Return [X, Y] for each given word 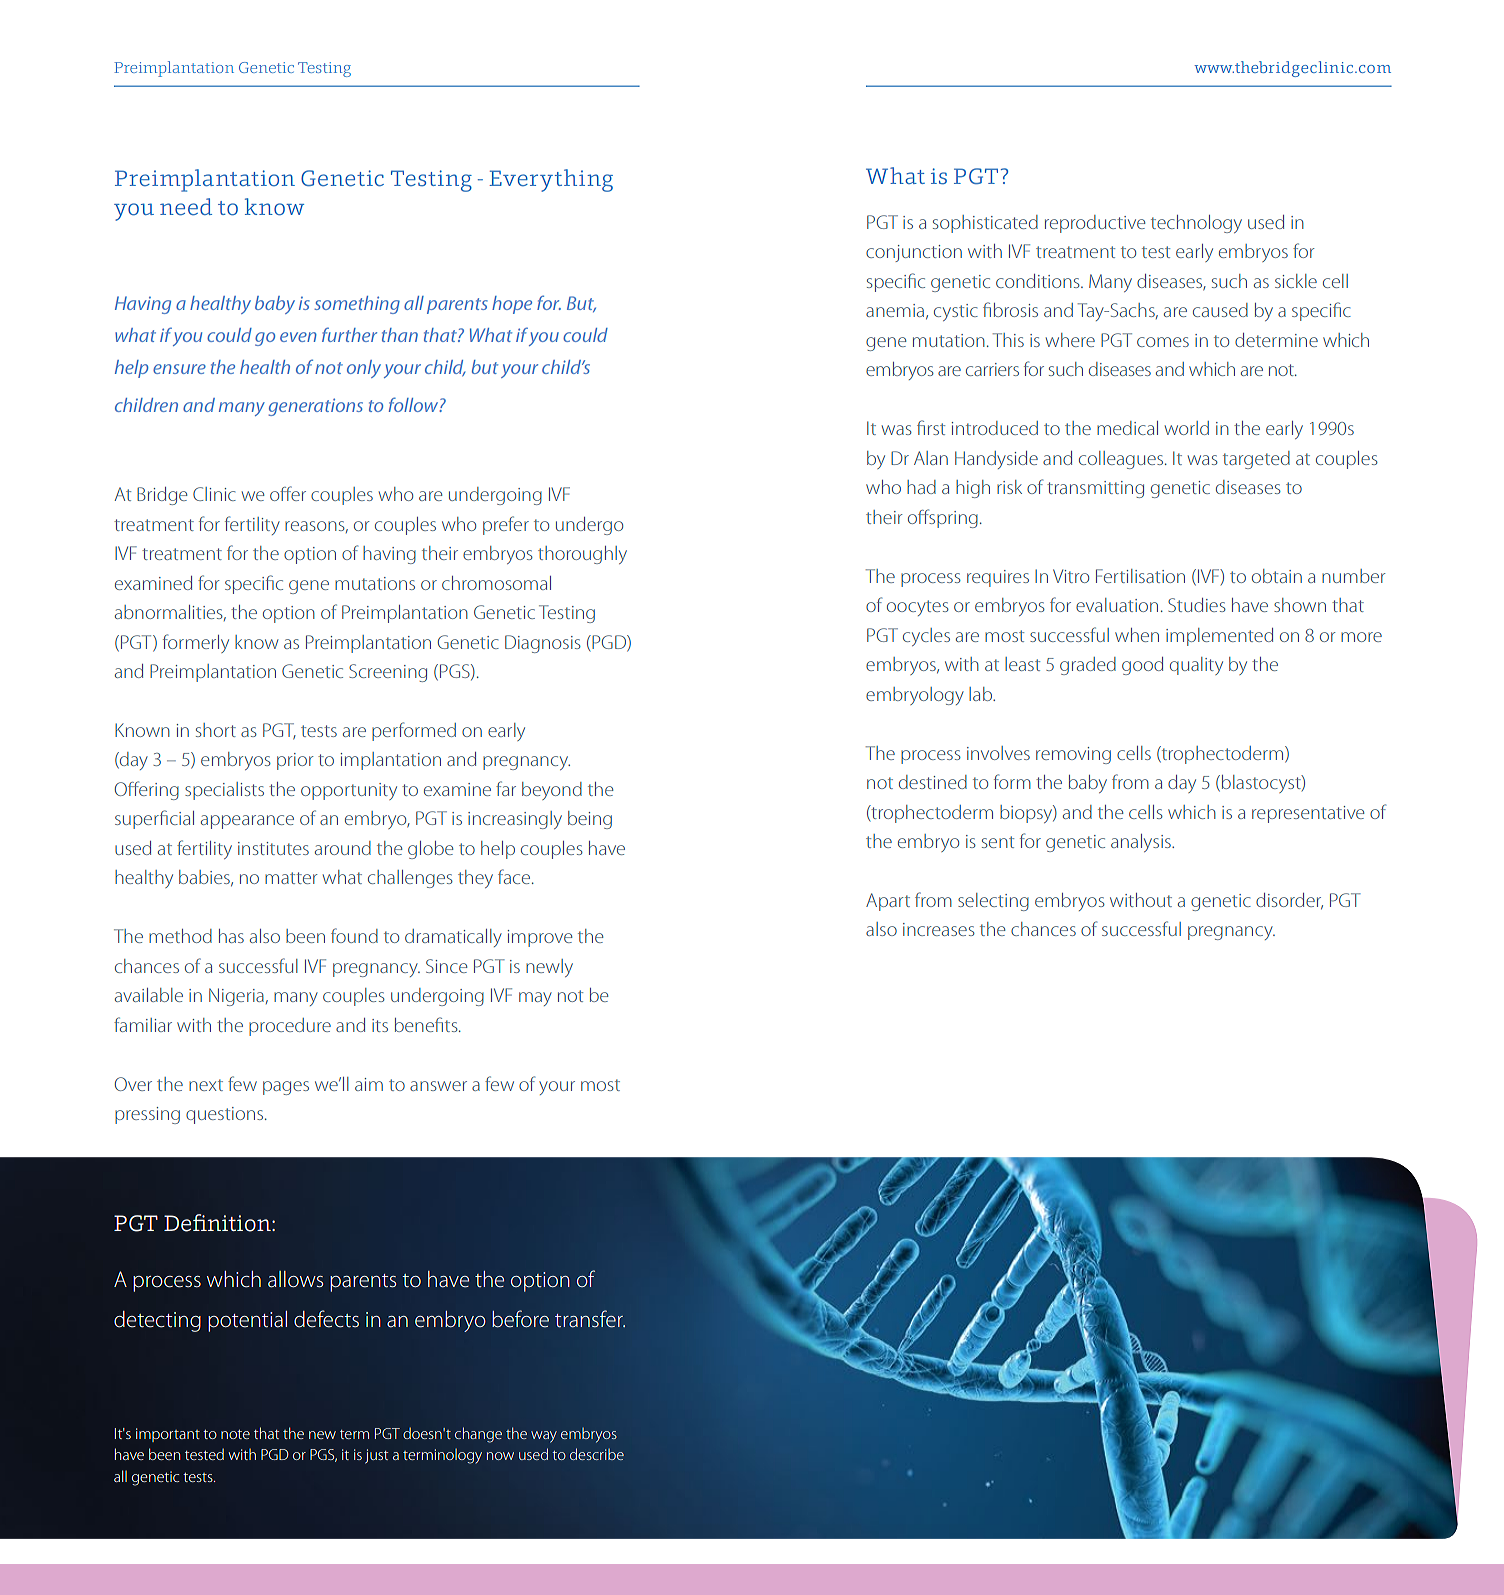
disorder [1289, 901]
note [235, 1434]
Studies [1197, 605]
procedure [290, 1027]
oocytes [918, 608]
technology [1196, 224]
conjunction [914, 253]
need [186, 206]
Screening [388, 673]
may [535, 999]
